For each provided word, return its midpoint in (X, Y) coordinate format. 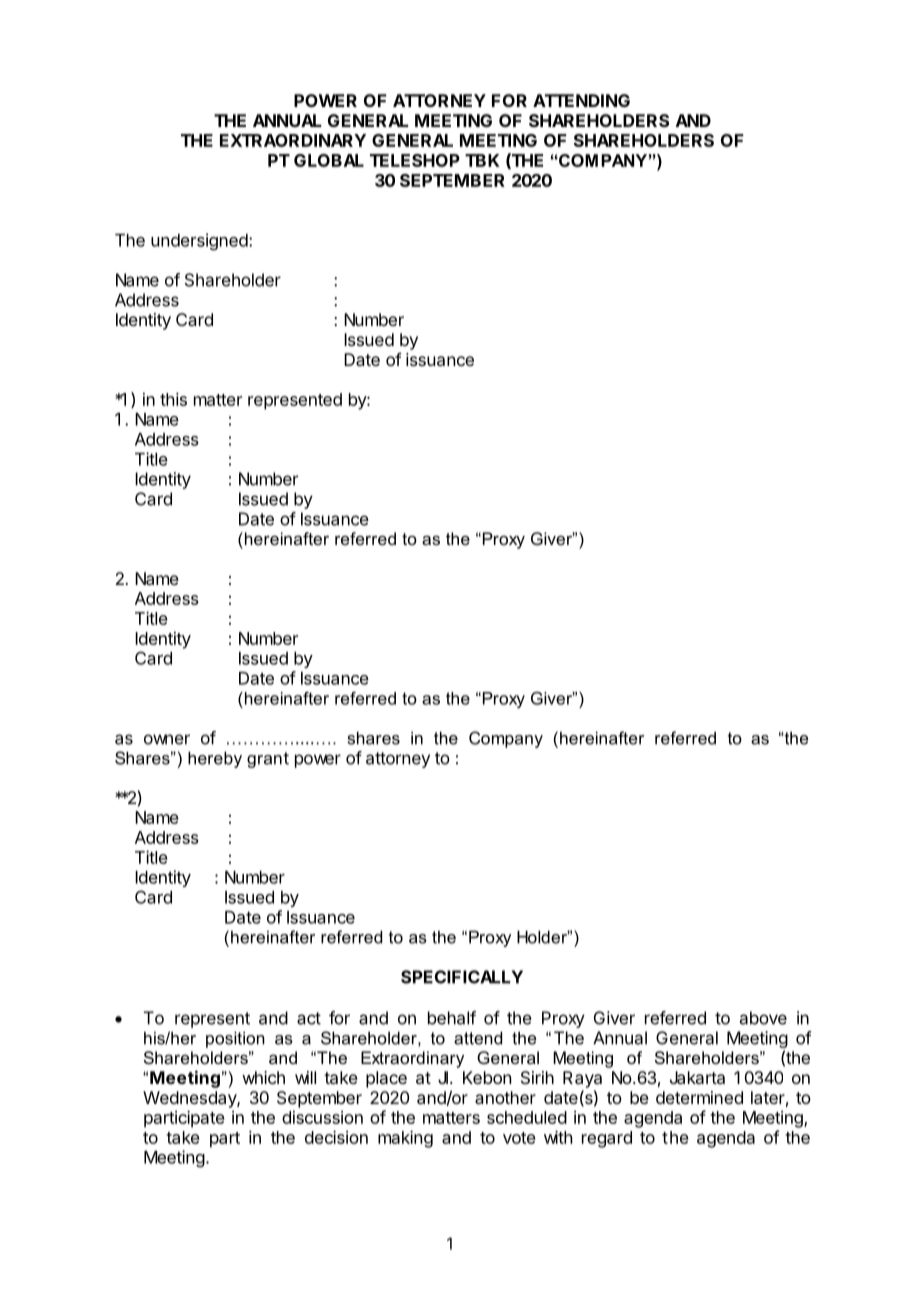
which (263, 1077)
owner (167, 739)
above (763, 1018)
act (309, 1018)
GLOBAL (329, 160)
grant (268, 760)
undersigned (199, 242)
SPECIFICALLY (462, 977)
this (173, 399)
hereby (215, 759)
